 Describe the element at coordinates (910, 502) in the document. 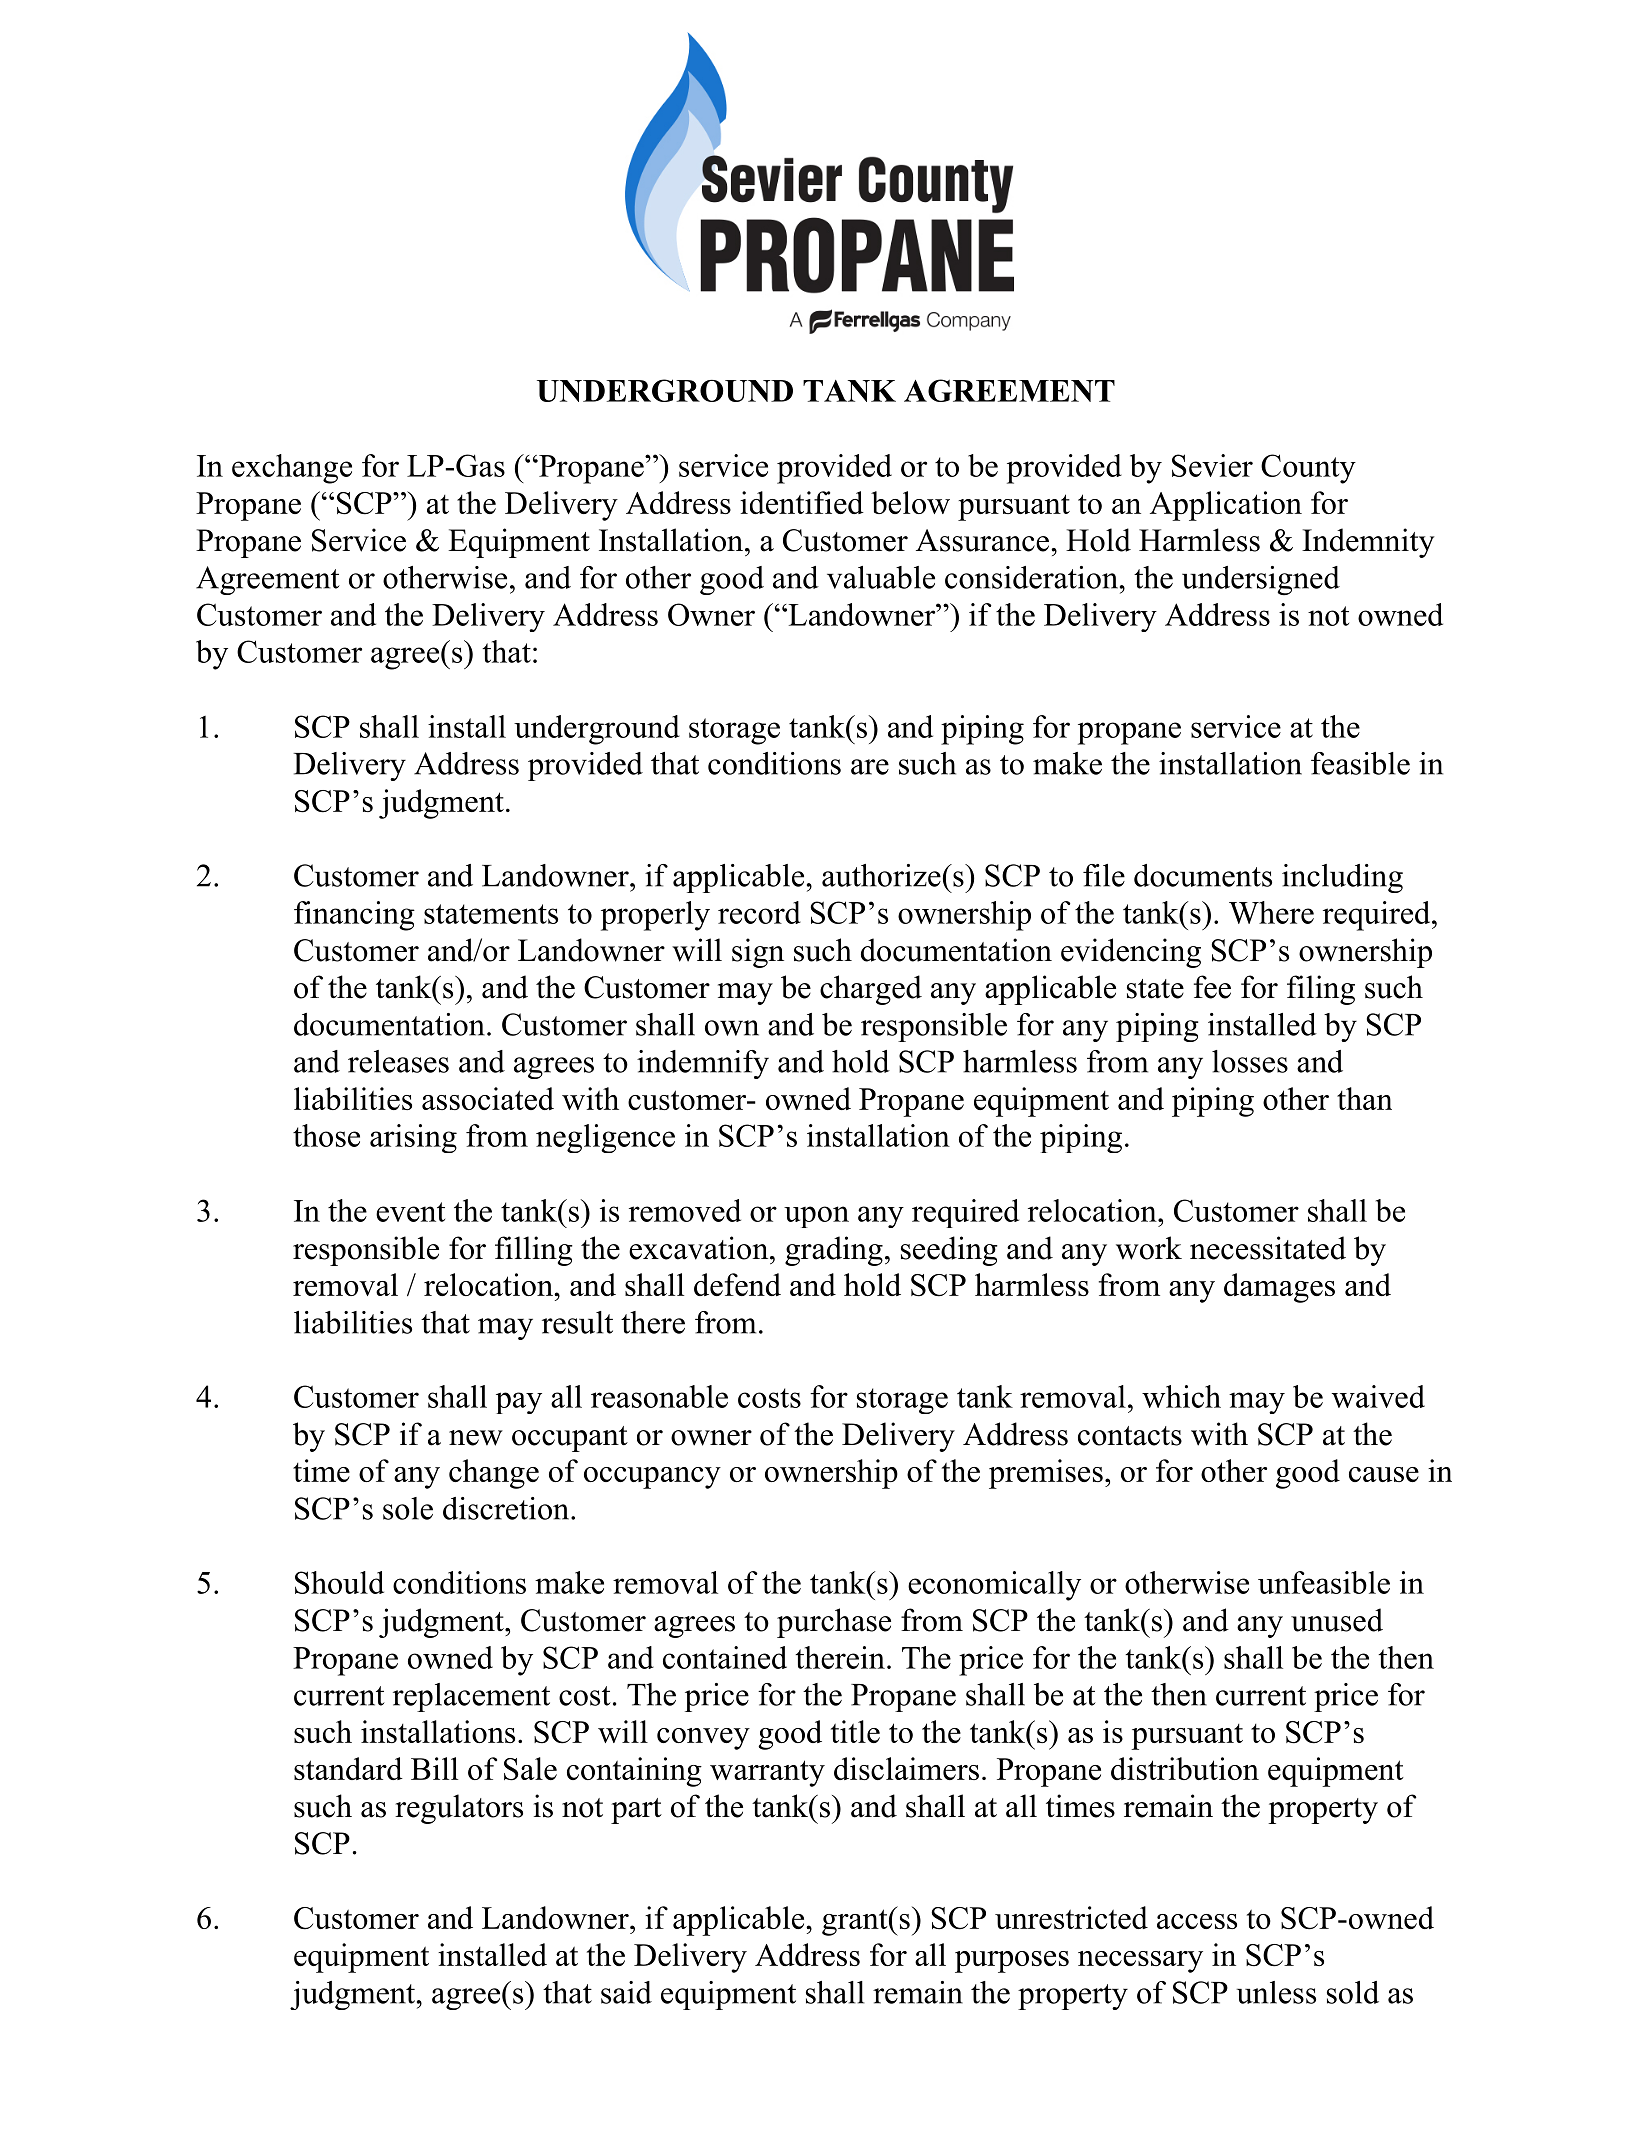

I see `below` at that location.
